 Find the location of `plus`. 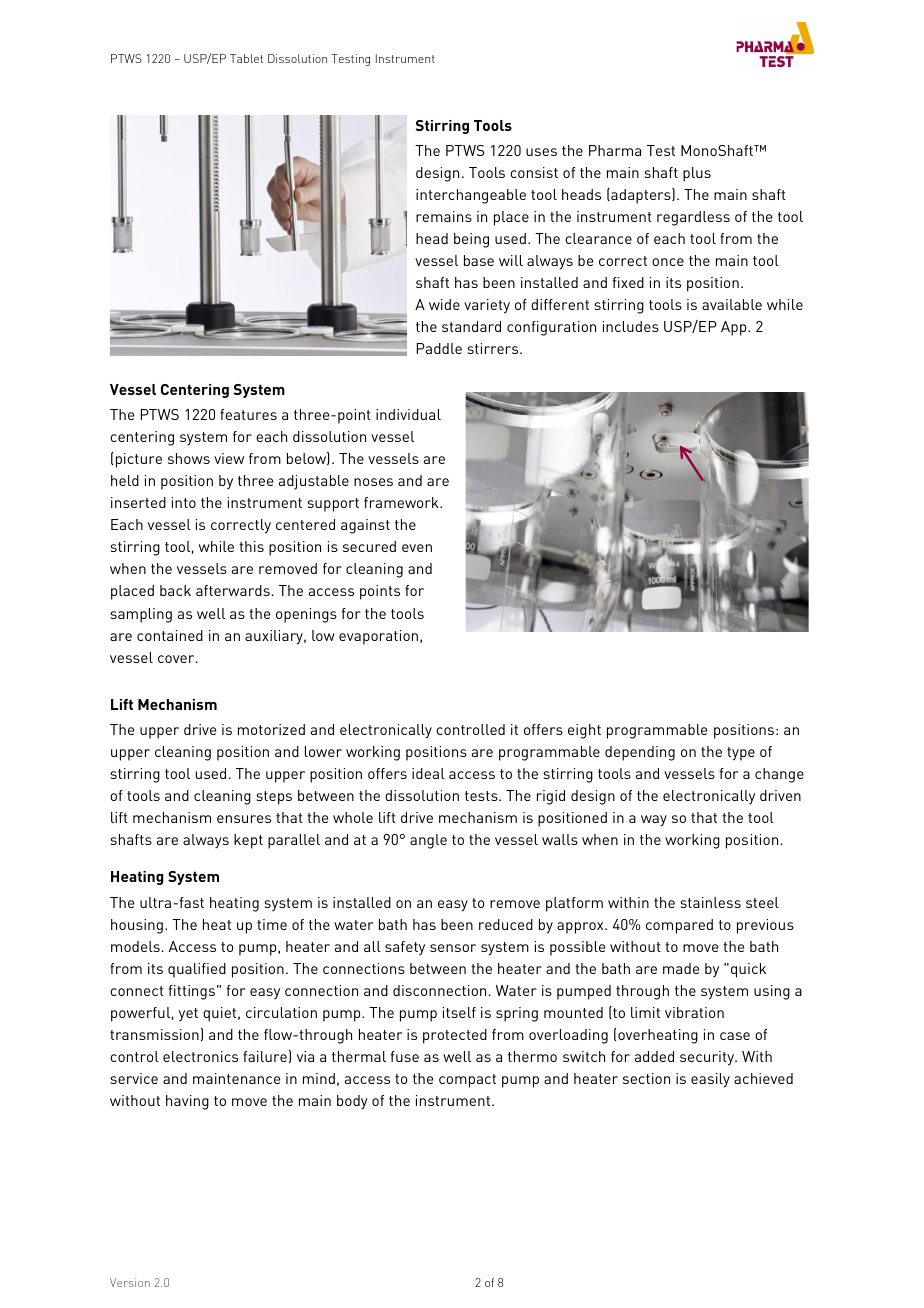

plus is located at coordinates (697, 174).
